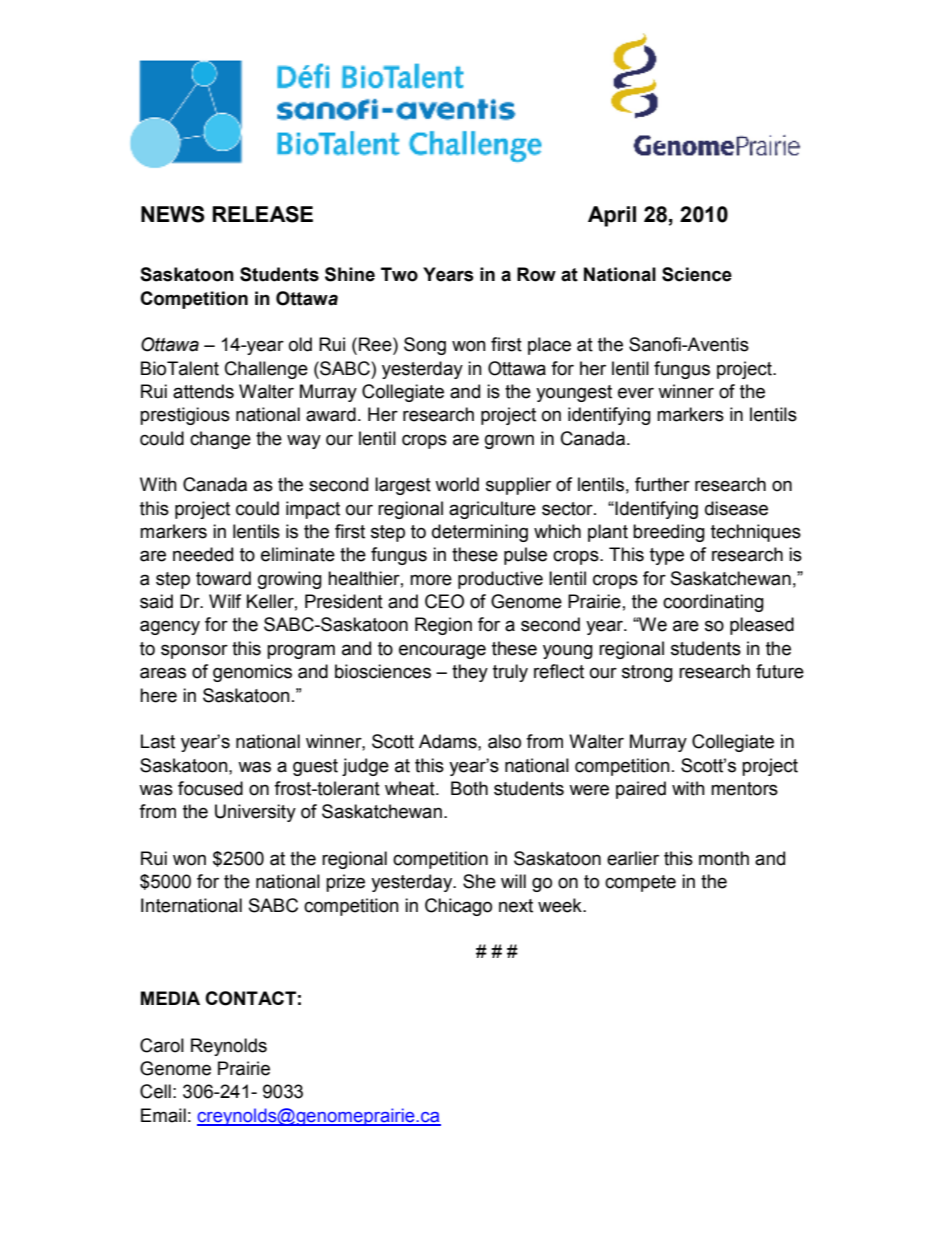 This image has height=1233, width=952. What do you see at coordinates (262, 214) in the image?
I see `RELEASE` at bounding box center [262, 214].
